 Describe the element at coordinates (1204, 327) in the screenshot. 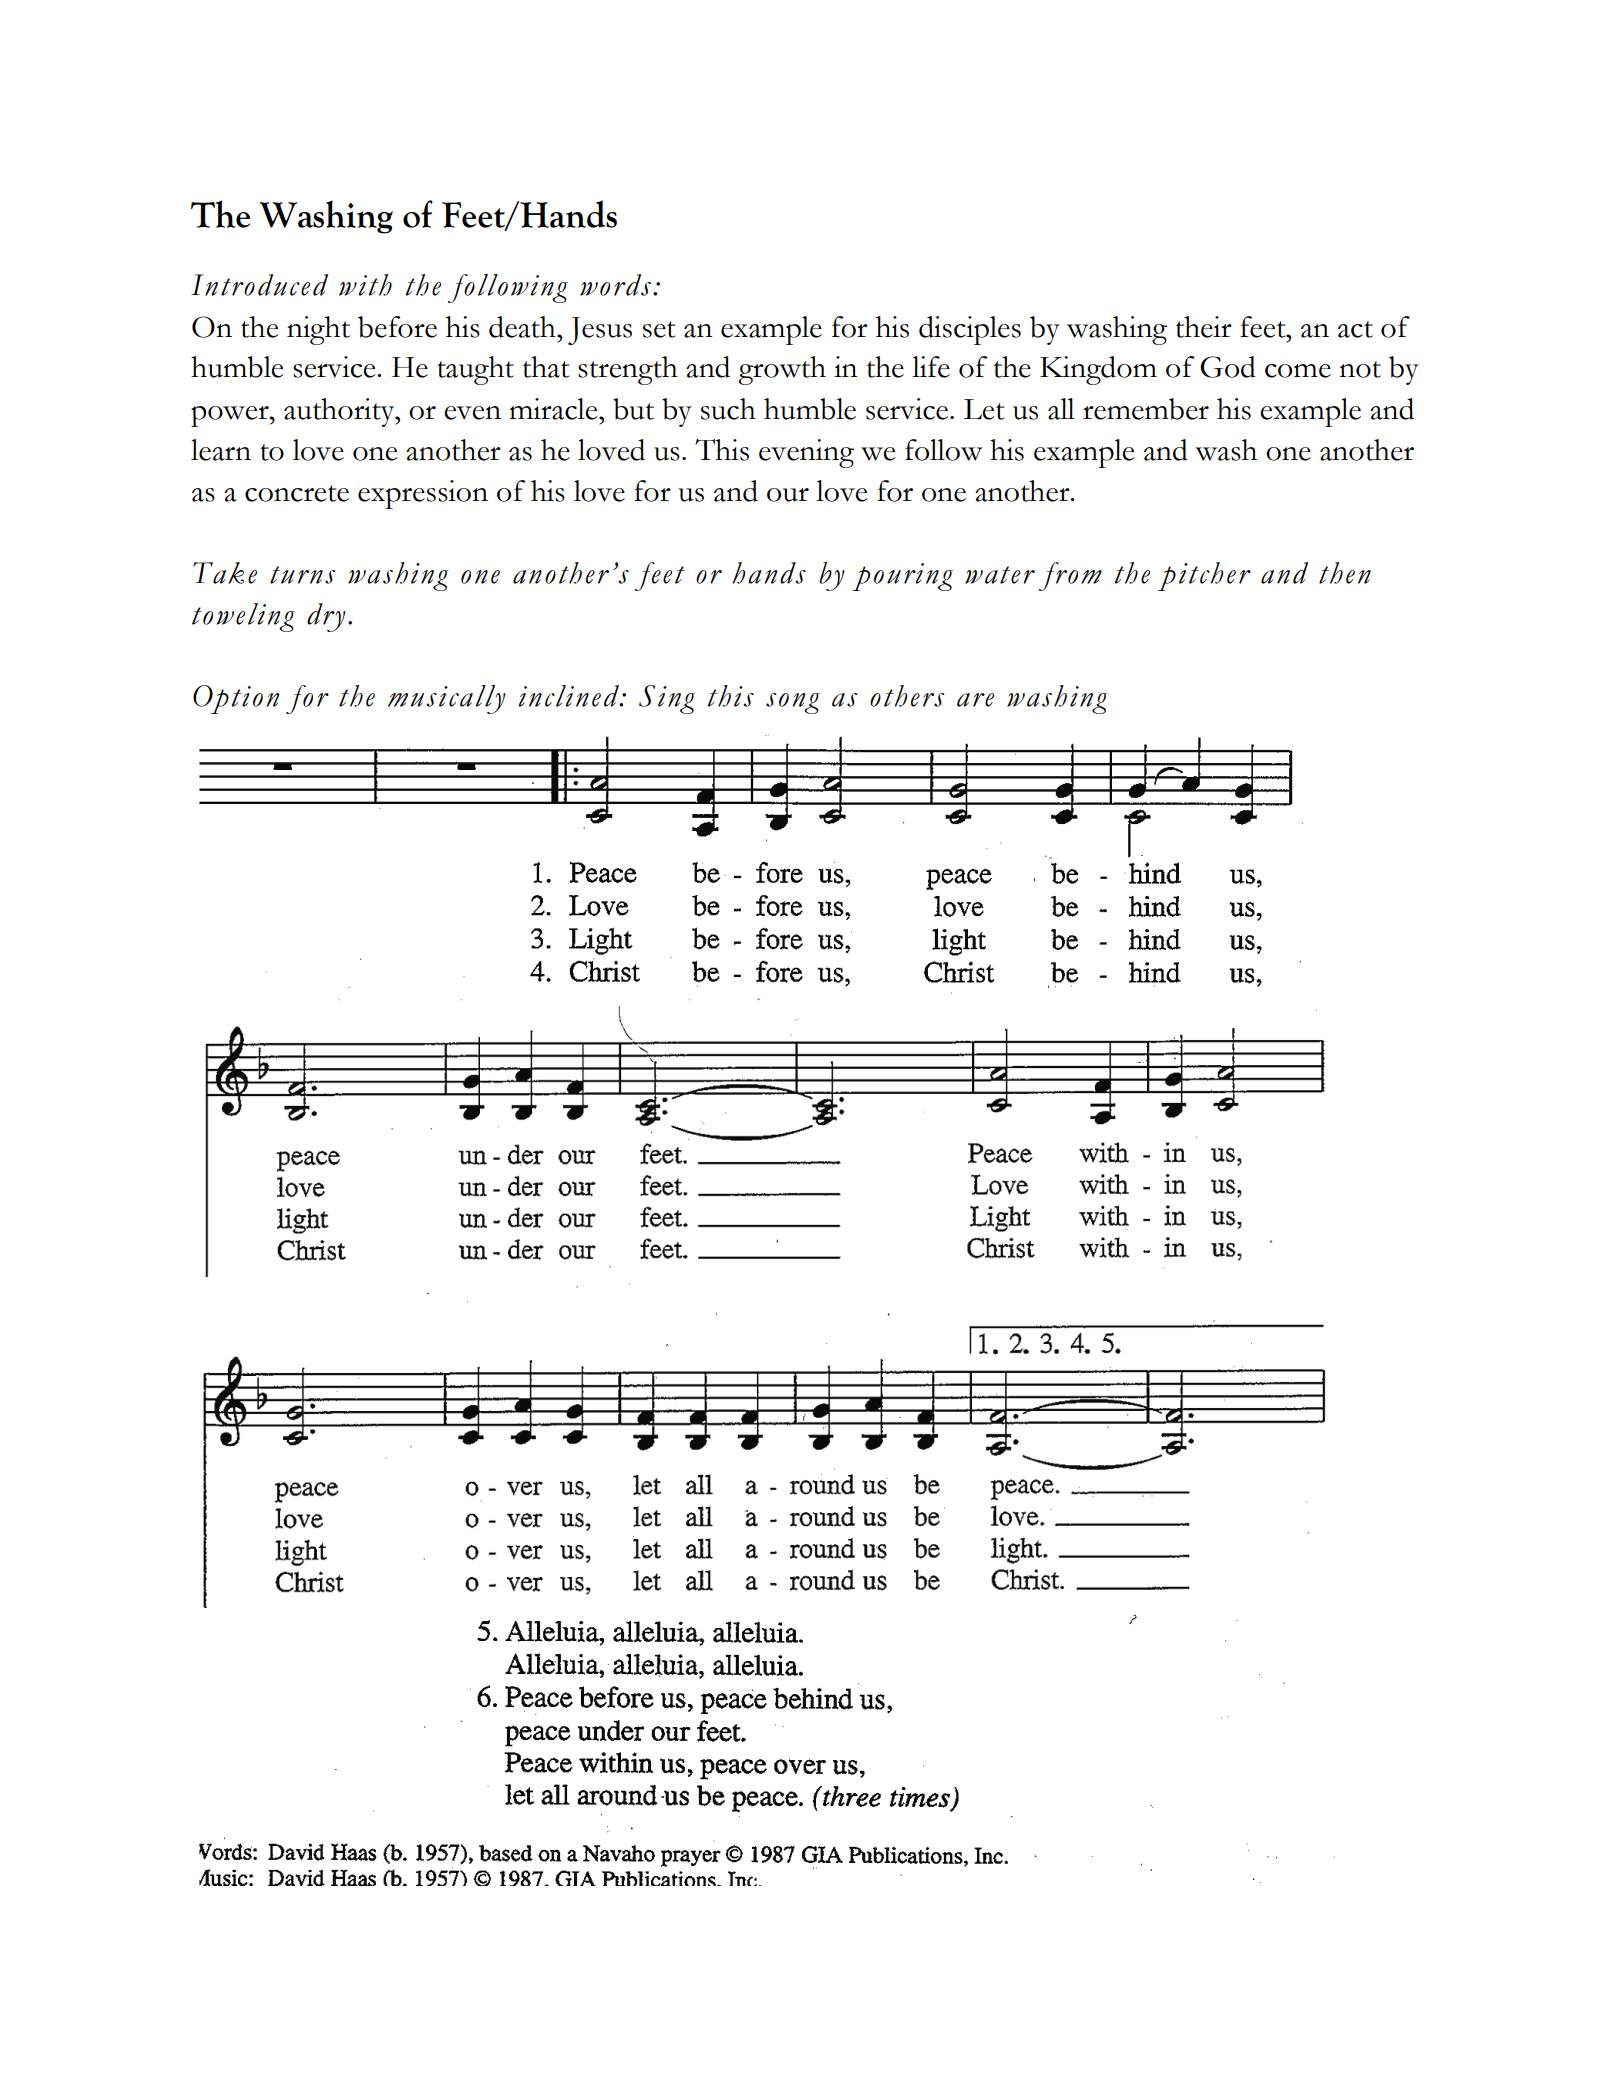

I see `their` at that location.
